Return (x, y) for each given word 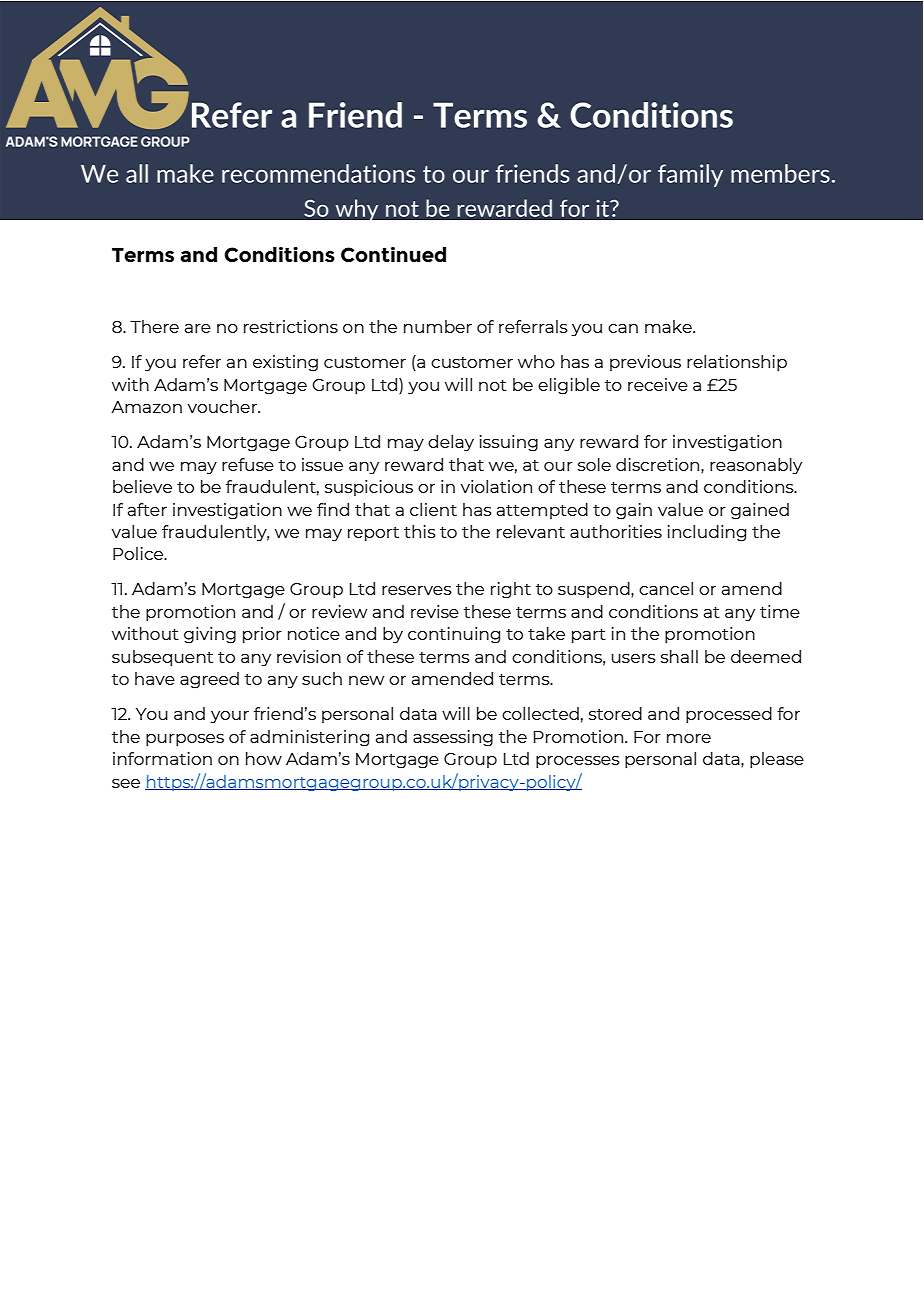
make (669, 326)
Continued (393, 254)
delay (451, 443)
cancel (666, 588)
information (162, 758)
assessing (453, 738)
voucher (223, 406)
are (198, 328)
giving (210, 635)
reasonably (756, 466)
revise (435, 611)
